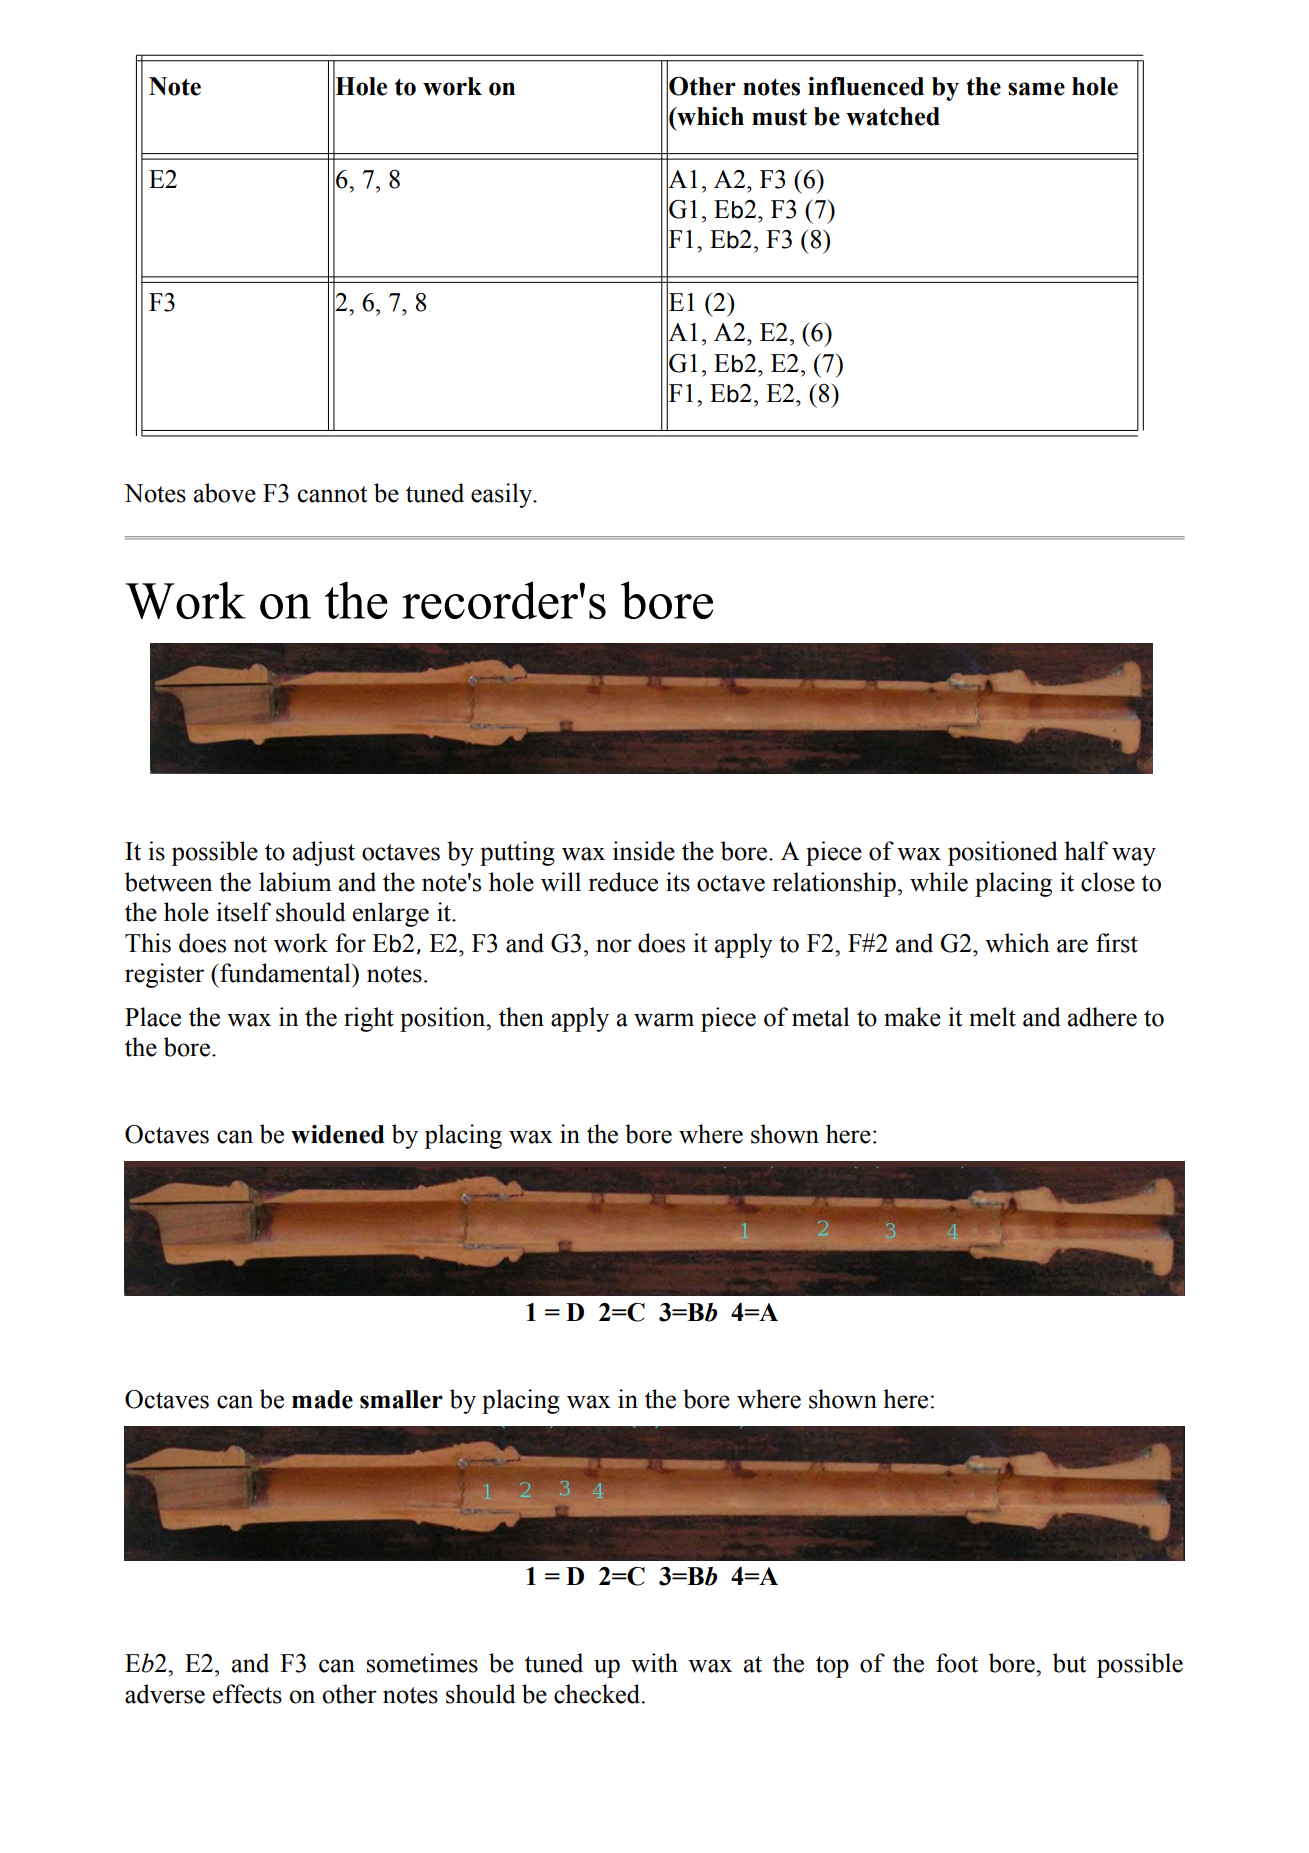 The height and width of the screenshot is (1853, 1309). I want to click on half, so click(1086, 851).
